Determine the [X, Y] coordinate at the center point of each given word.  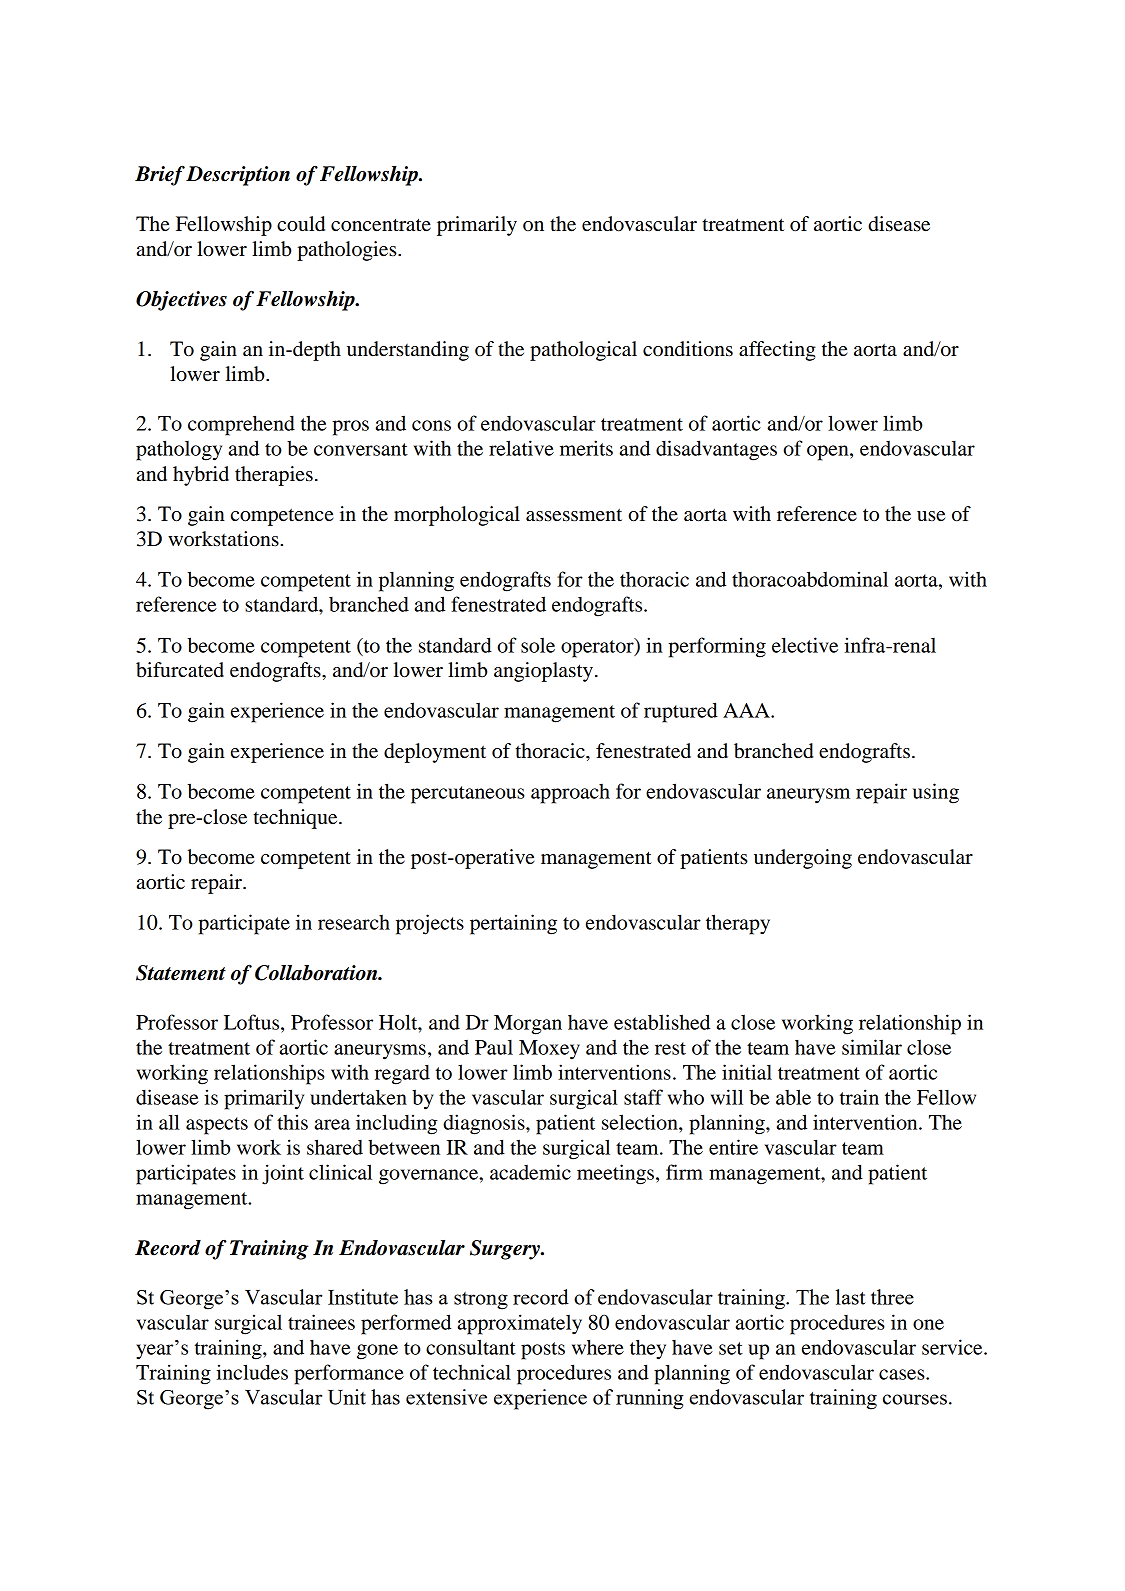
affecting [777, 351]
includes [252, 1372]
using [936, 793]
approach [570, 794]
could [301, 224]
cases [903, 1374]
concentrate [381, 225]
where [598, 1347]
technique [296, 819]
